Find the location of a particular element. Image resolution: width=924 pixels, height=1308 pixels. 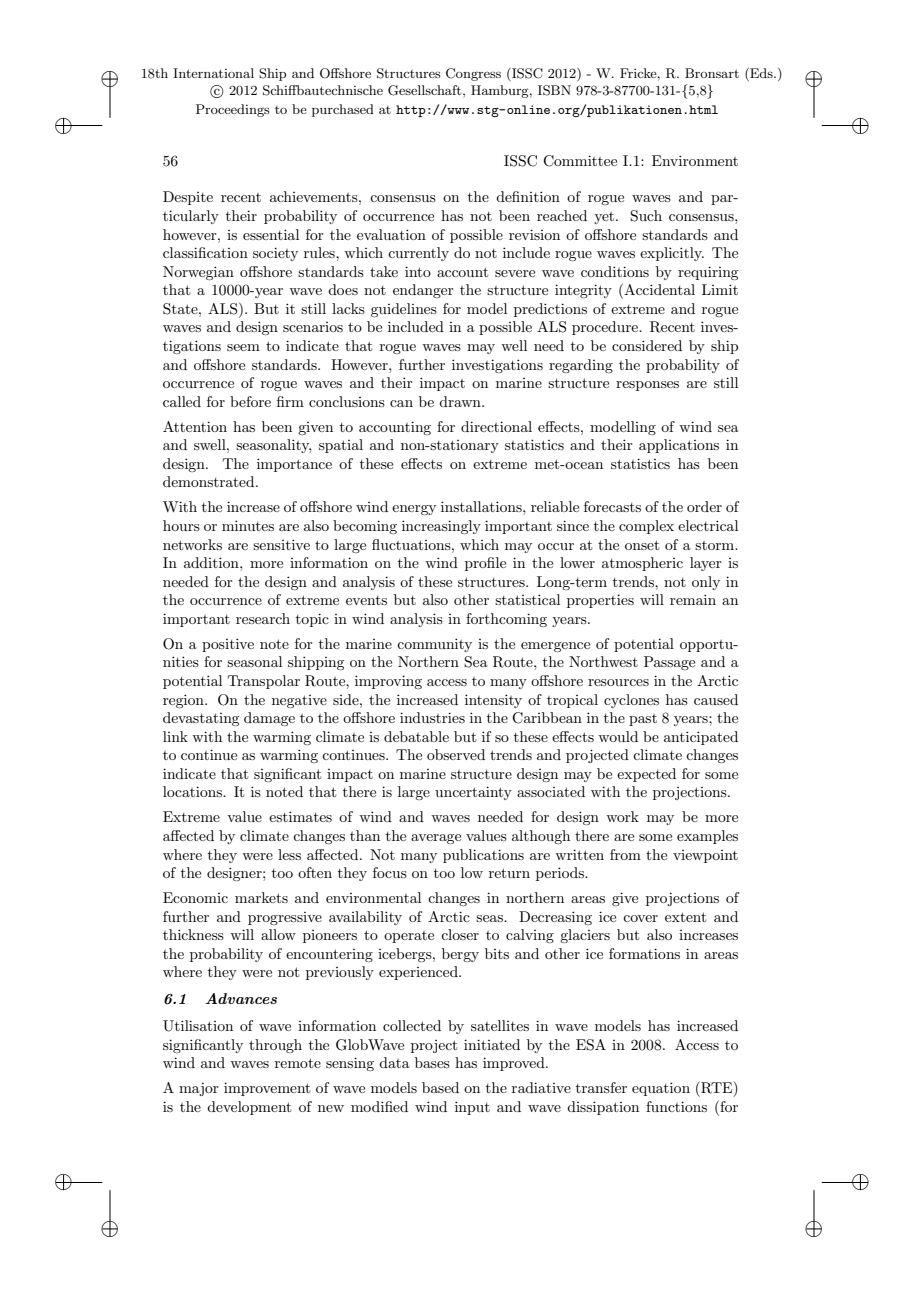

Eds is located at coordinates (761, 74).
